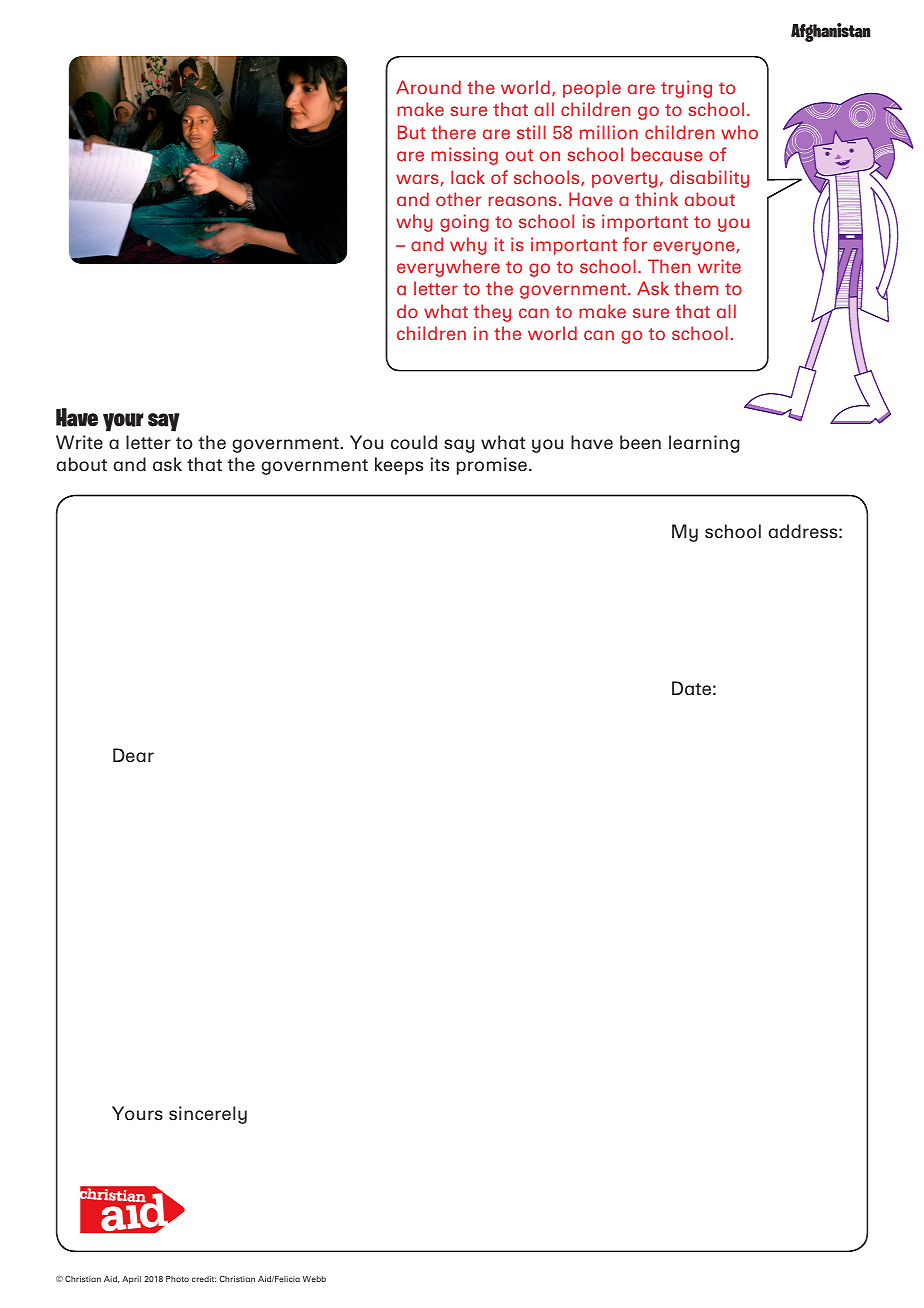 The height and width of the screenshot is (1308, 924). Describe the element at coordinates (208, 1115) in the screenshot. I see `sincerely` at that location.
